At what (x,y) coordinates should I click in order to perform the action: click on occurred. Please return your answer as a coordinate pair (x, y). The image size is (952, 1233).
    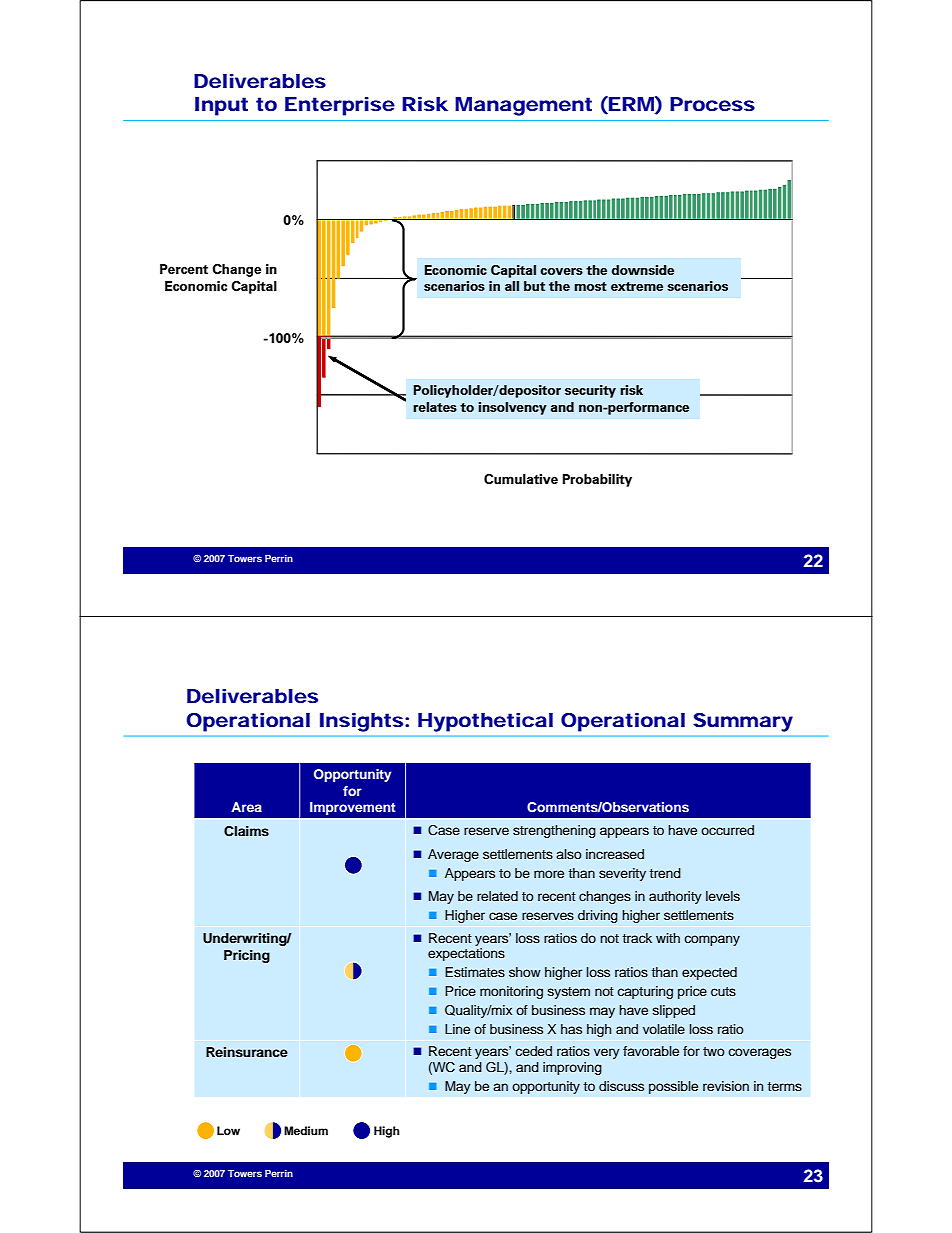
    Looking at the image, I should click on (727, 830).
